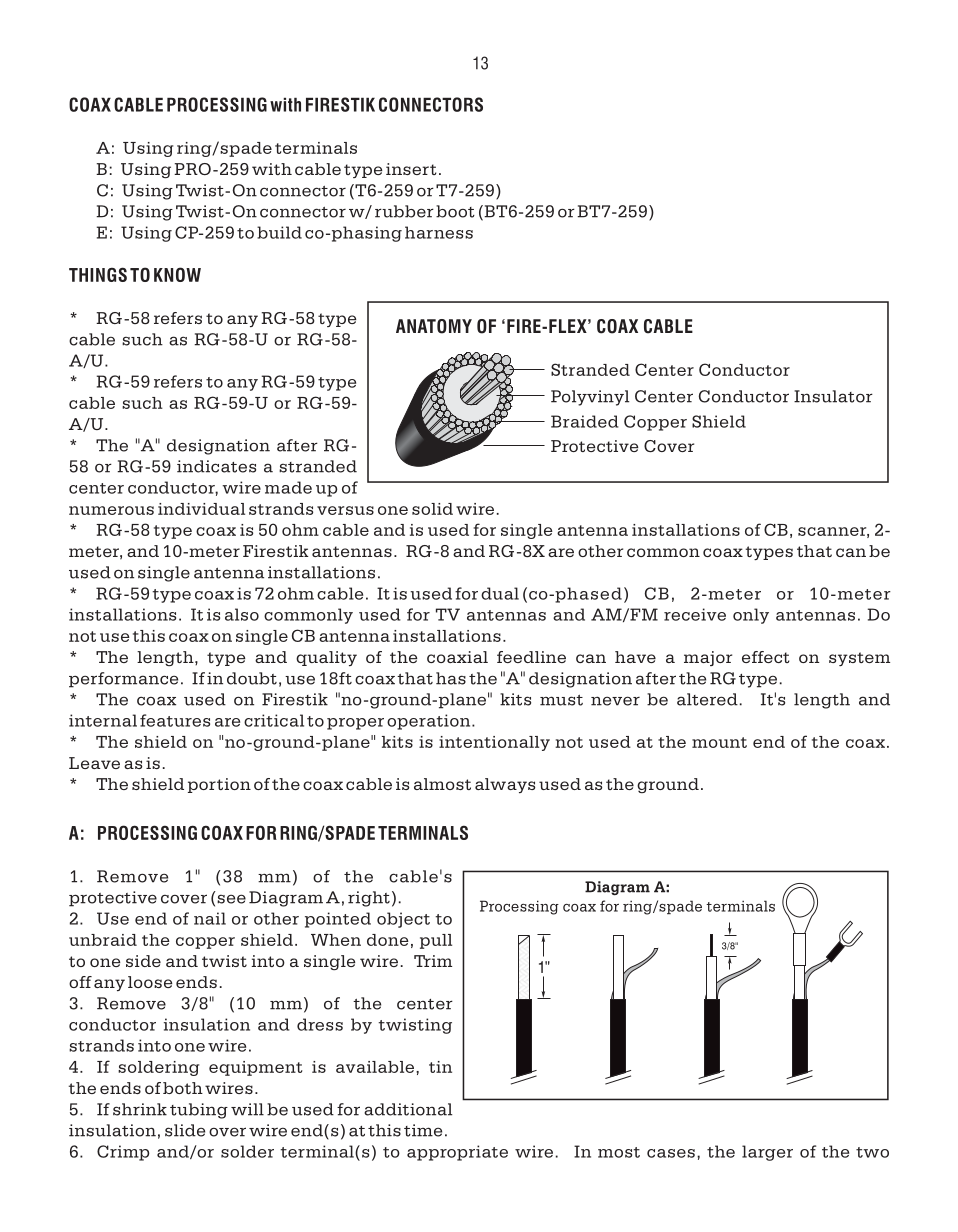 This screenshot has height=1232, width=958. Describe the element at coordinates (219, 785) in the screenshot. I see `portion` at that location.
